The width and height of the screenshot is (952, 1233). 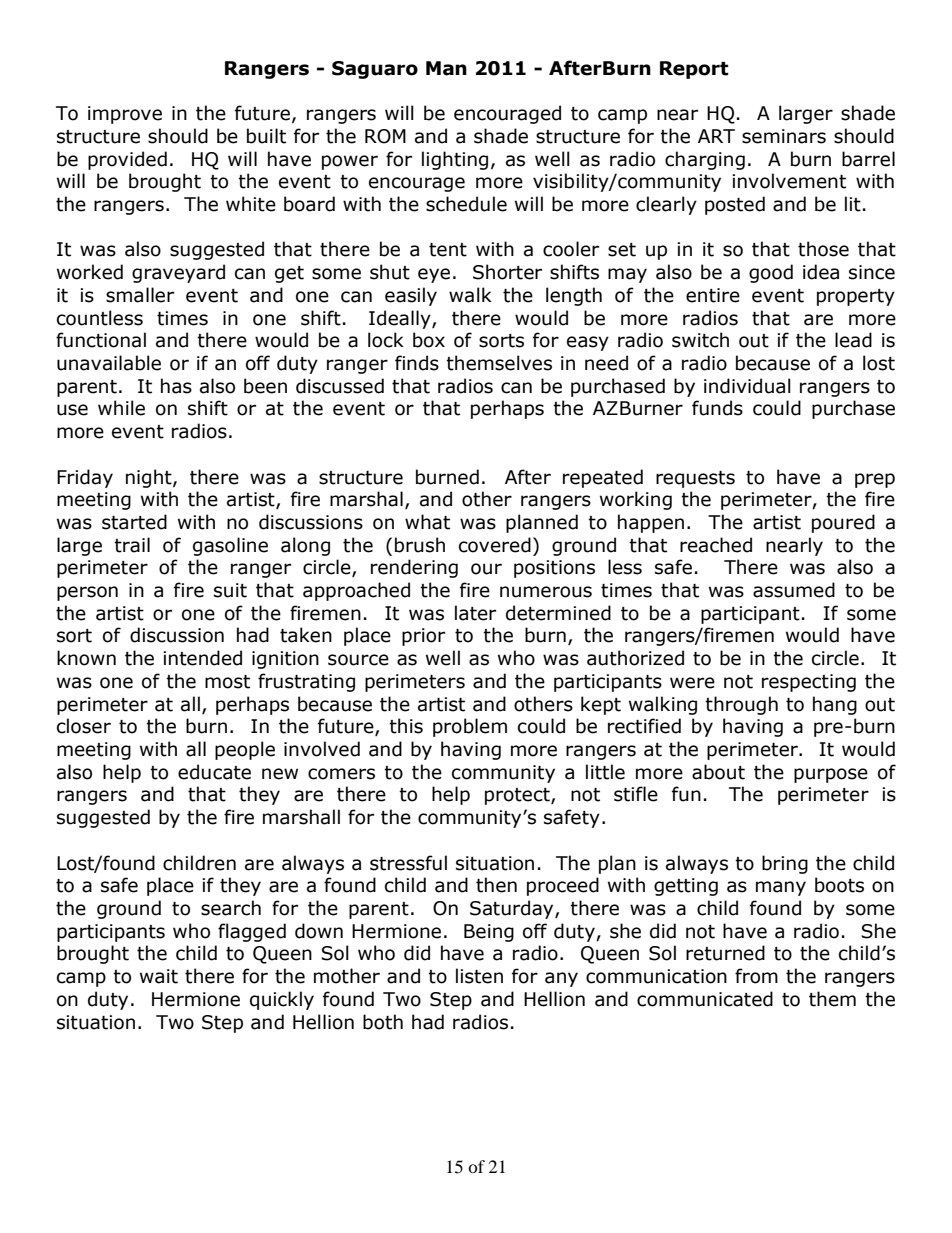 What do you see at coordinates (159, 976) in the screenshot?
I see `wait` at bounding box center [159, 976].
